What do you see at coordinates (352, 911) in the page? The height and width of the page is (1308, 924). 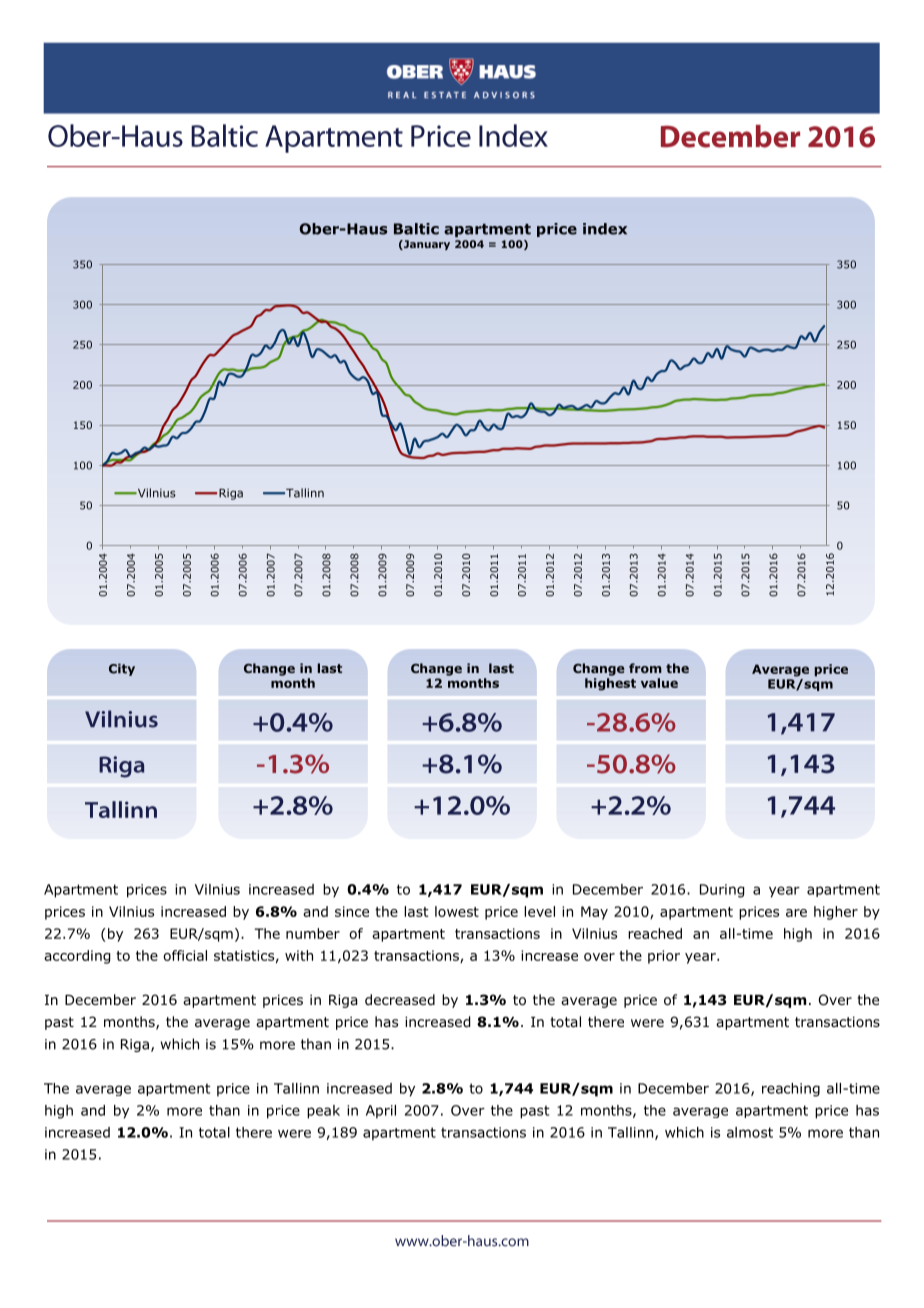 I see `since` at bounding box center [352, 911].
